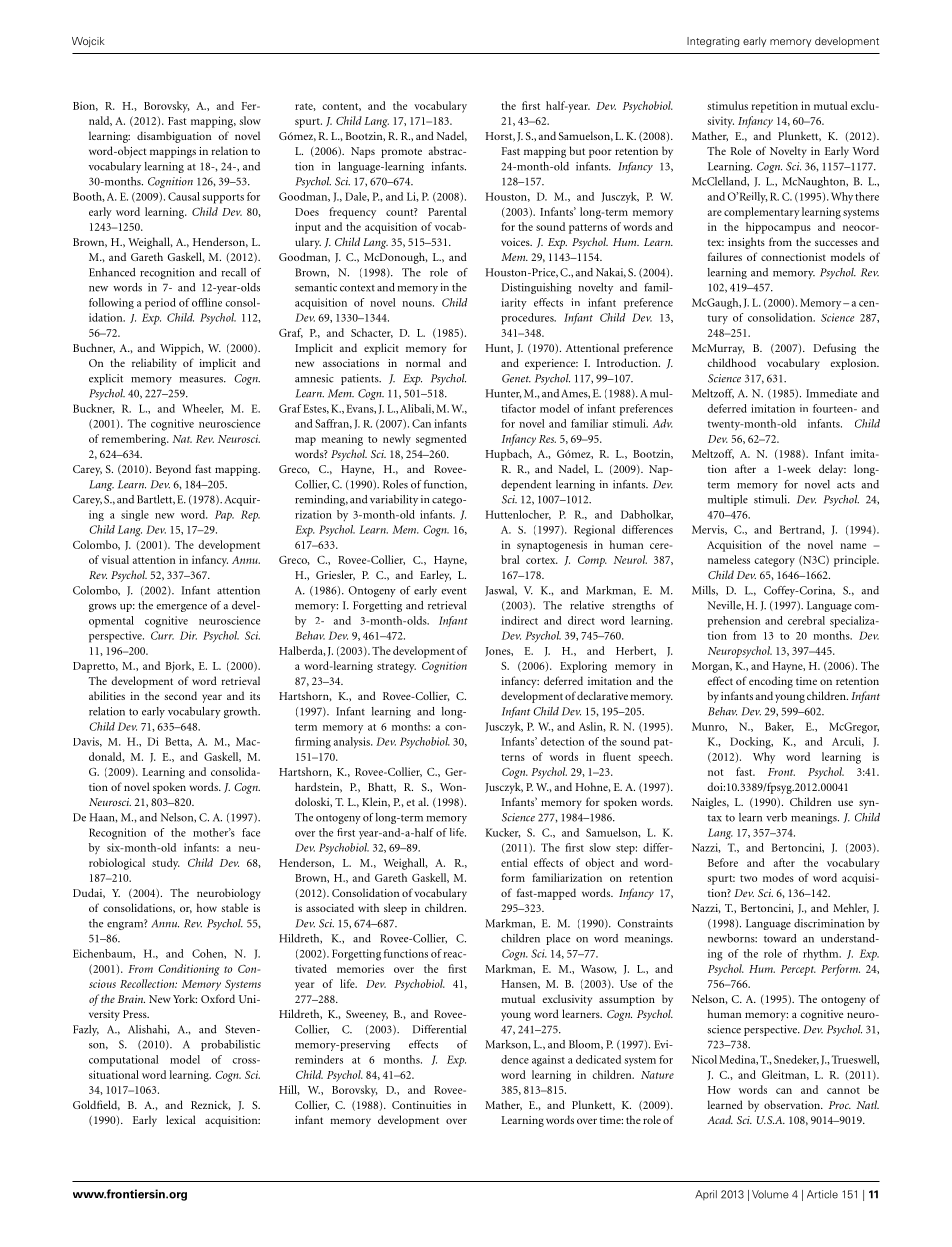  I want to click on promote, so click(401, 153).
